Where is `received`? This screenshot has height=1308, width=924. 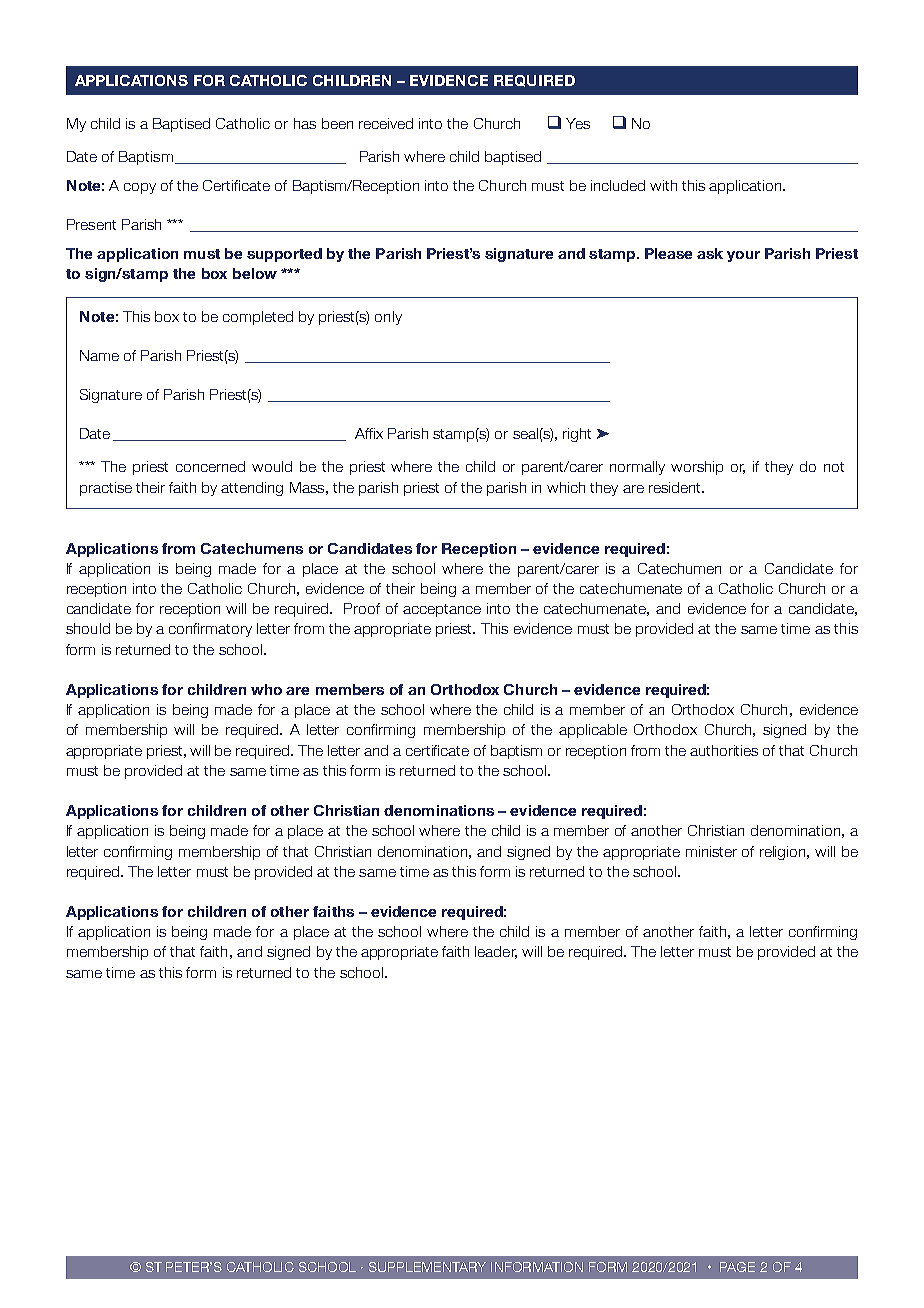 received is located at coordinates (386, 123).
